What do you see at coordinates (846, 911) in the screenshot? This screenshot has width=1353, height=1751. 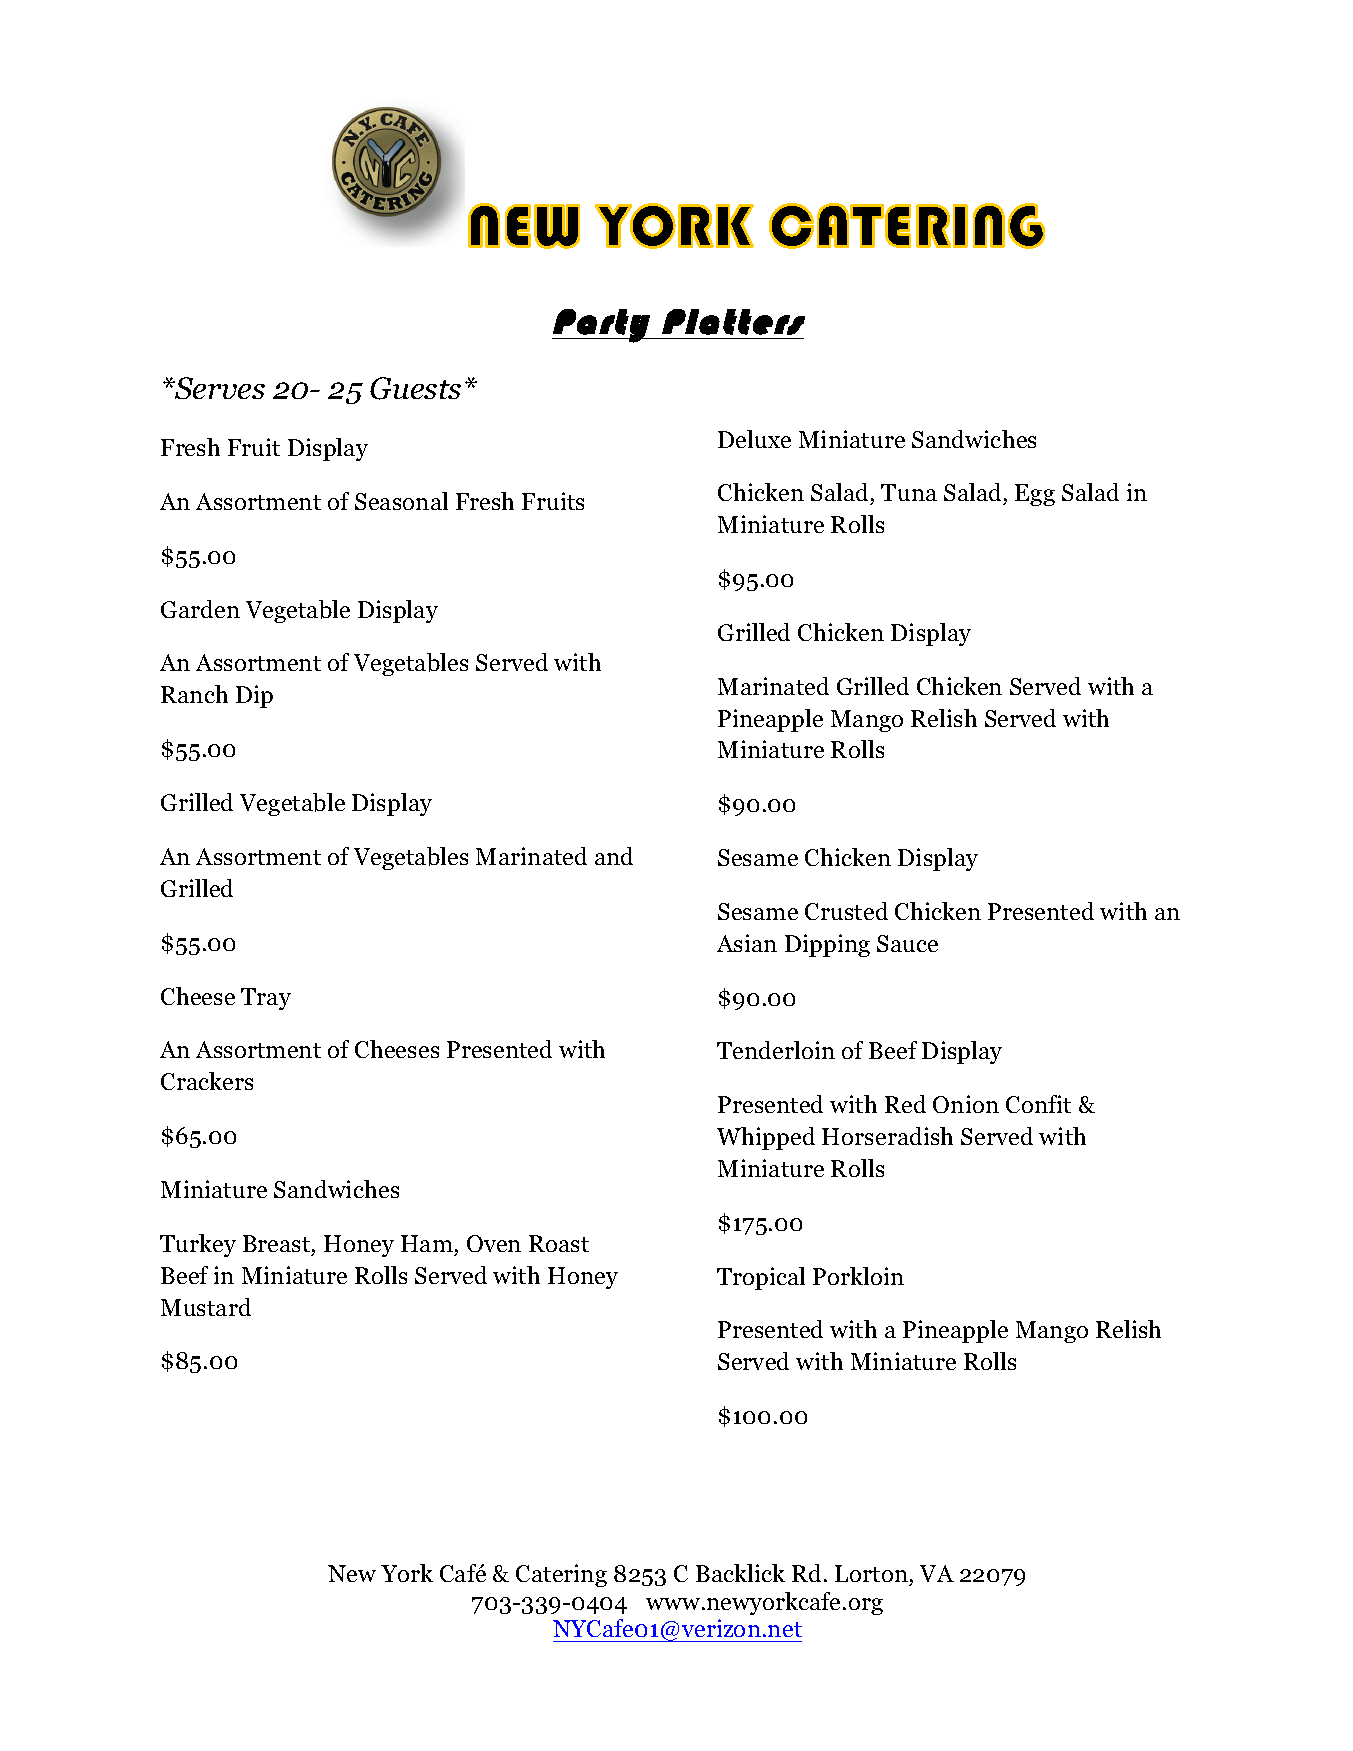 I see `Crusted` at bounding box center [846, 911].
